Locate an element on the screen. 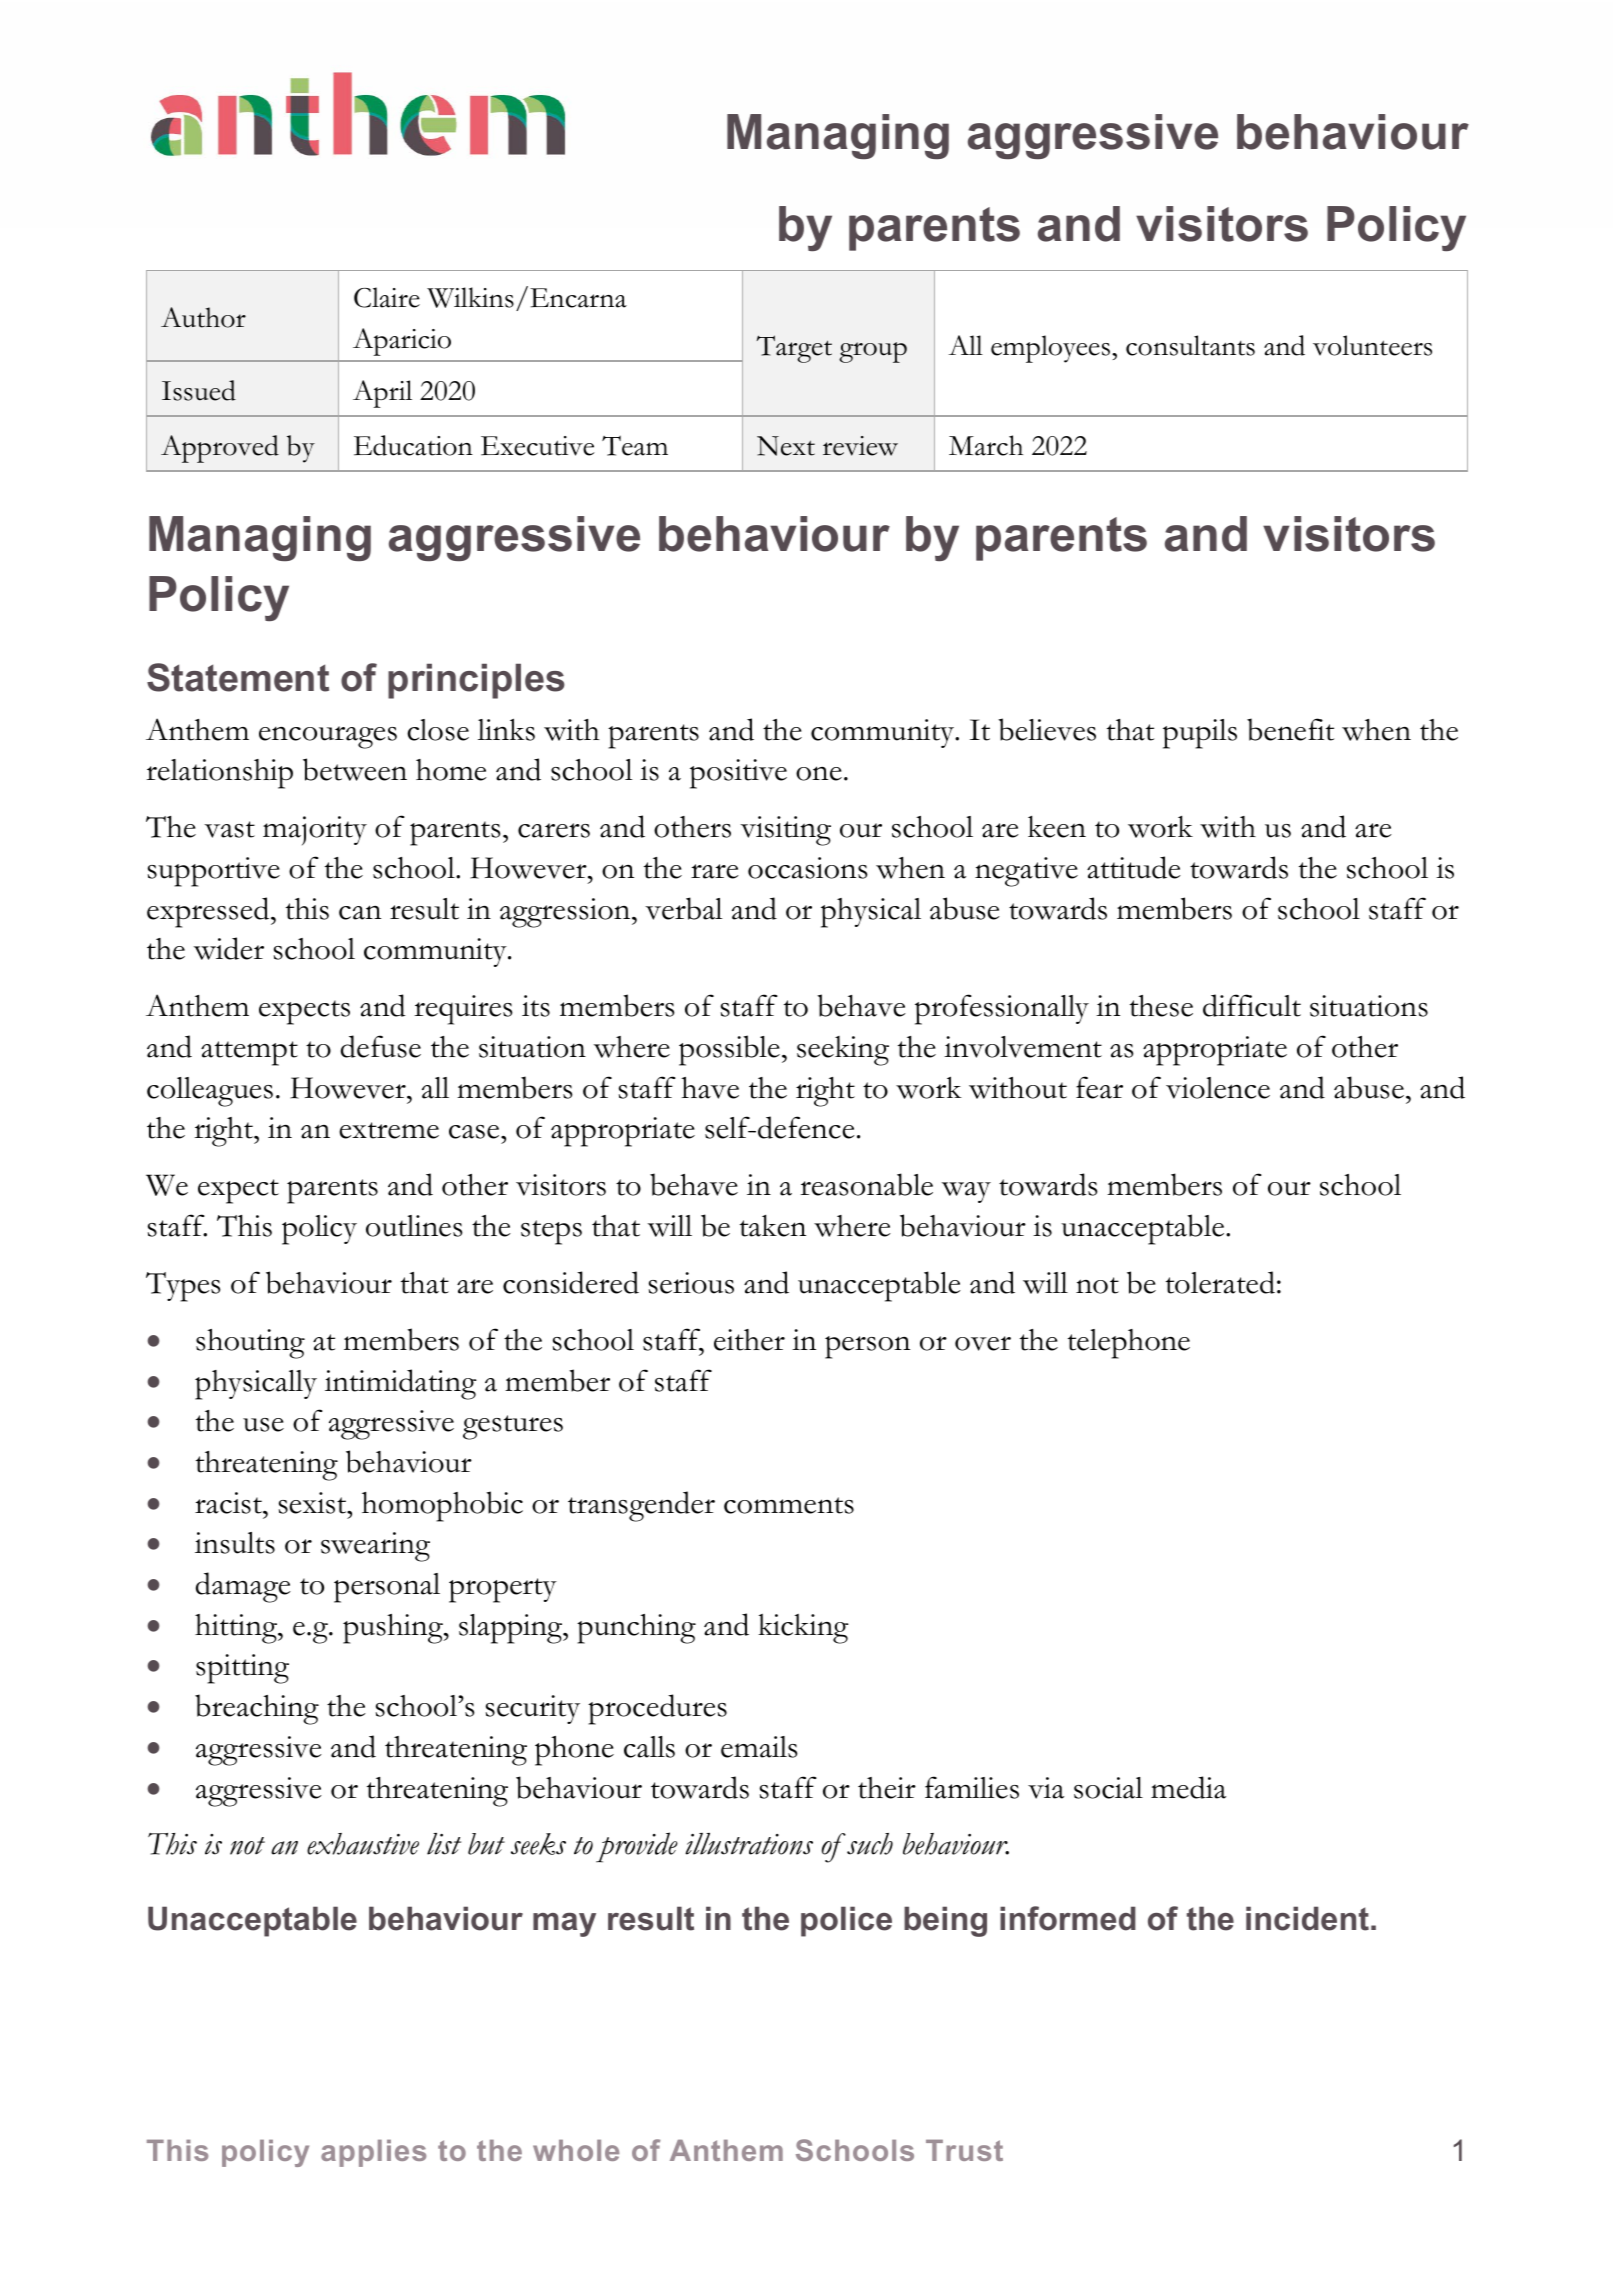 The height and width of the screenshot is (2284, 1614). violence is located at coordinates (1218, 1088).
